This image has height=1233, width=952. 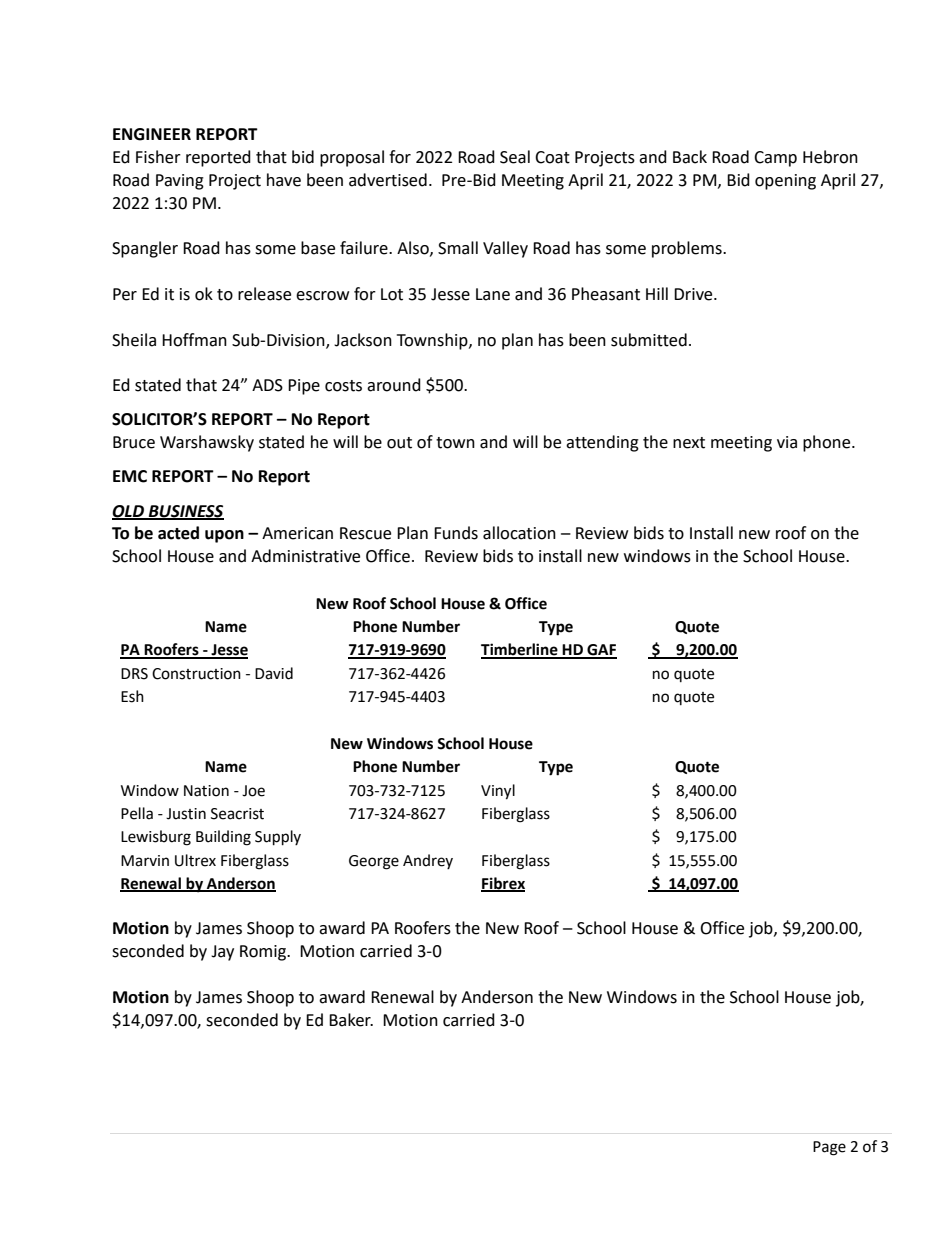 What do you see at coordinates (787, 442) in the image?
I see `via` at bounding box center [787, 442].
